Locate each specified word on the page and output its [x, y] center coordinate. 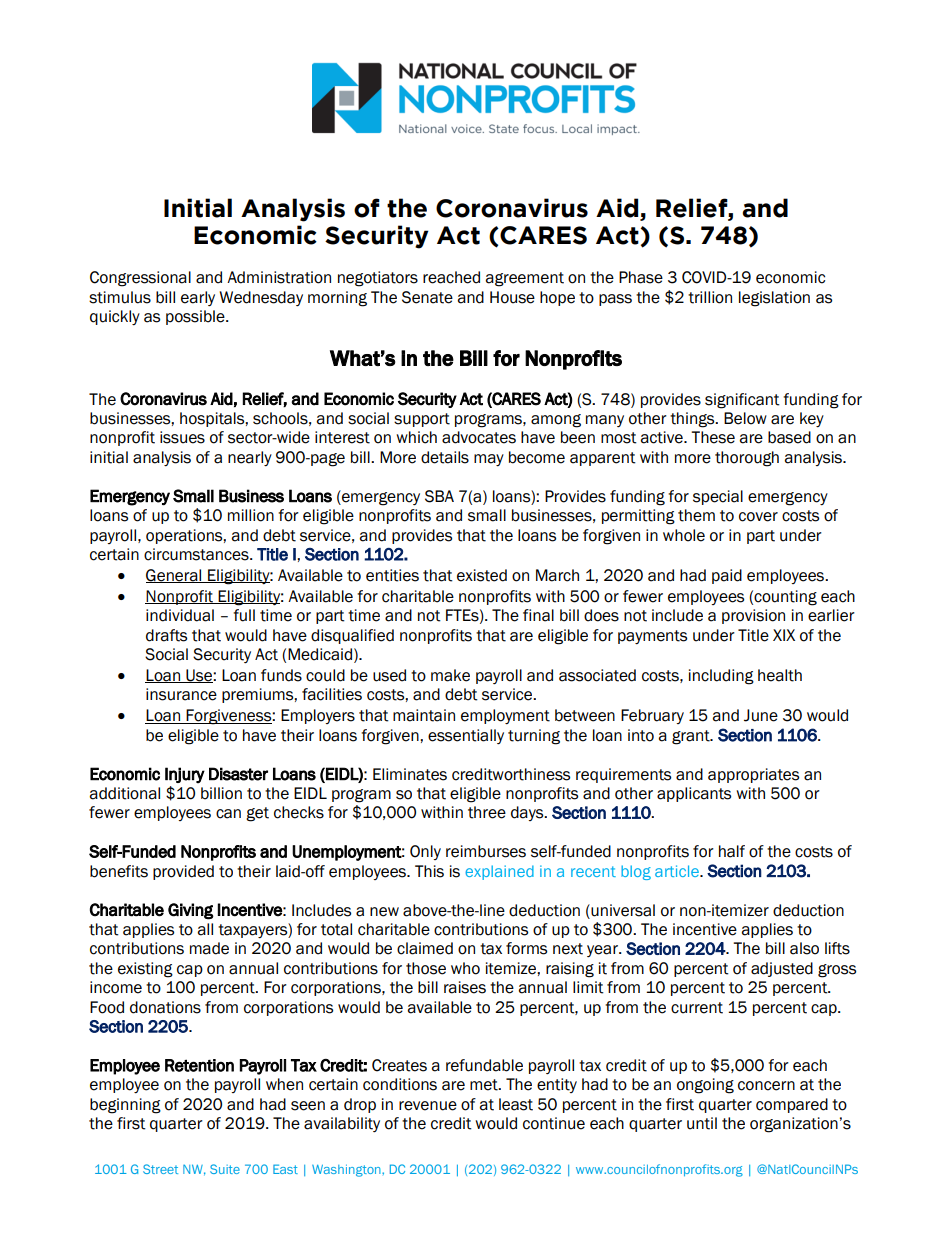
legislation [774, 299]
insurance [181, 694]
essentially [466, 736]
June [761, 715]
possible [196, 317]
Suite [225, 1169]
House [512, 297]
